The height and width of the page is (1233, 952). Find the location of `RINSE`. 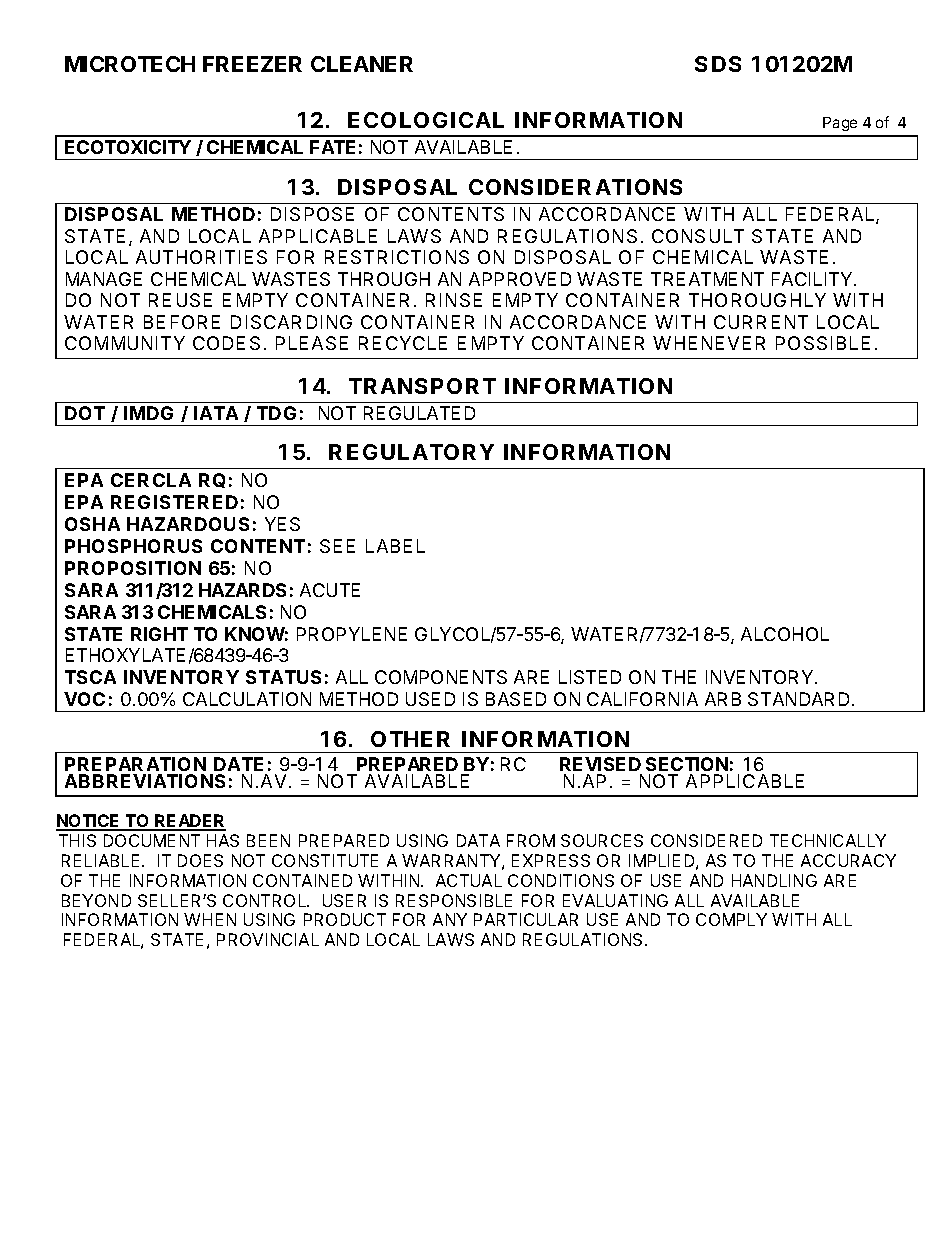

RINSE is located at coordinates (454, 300).
